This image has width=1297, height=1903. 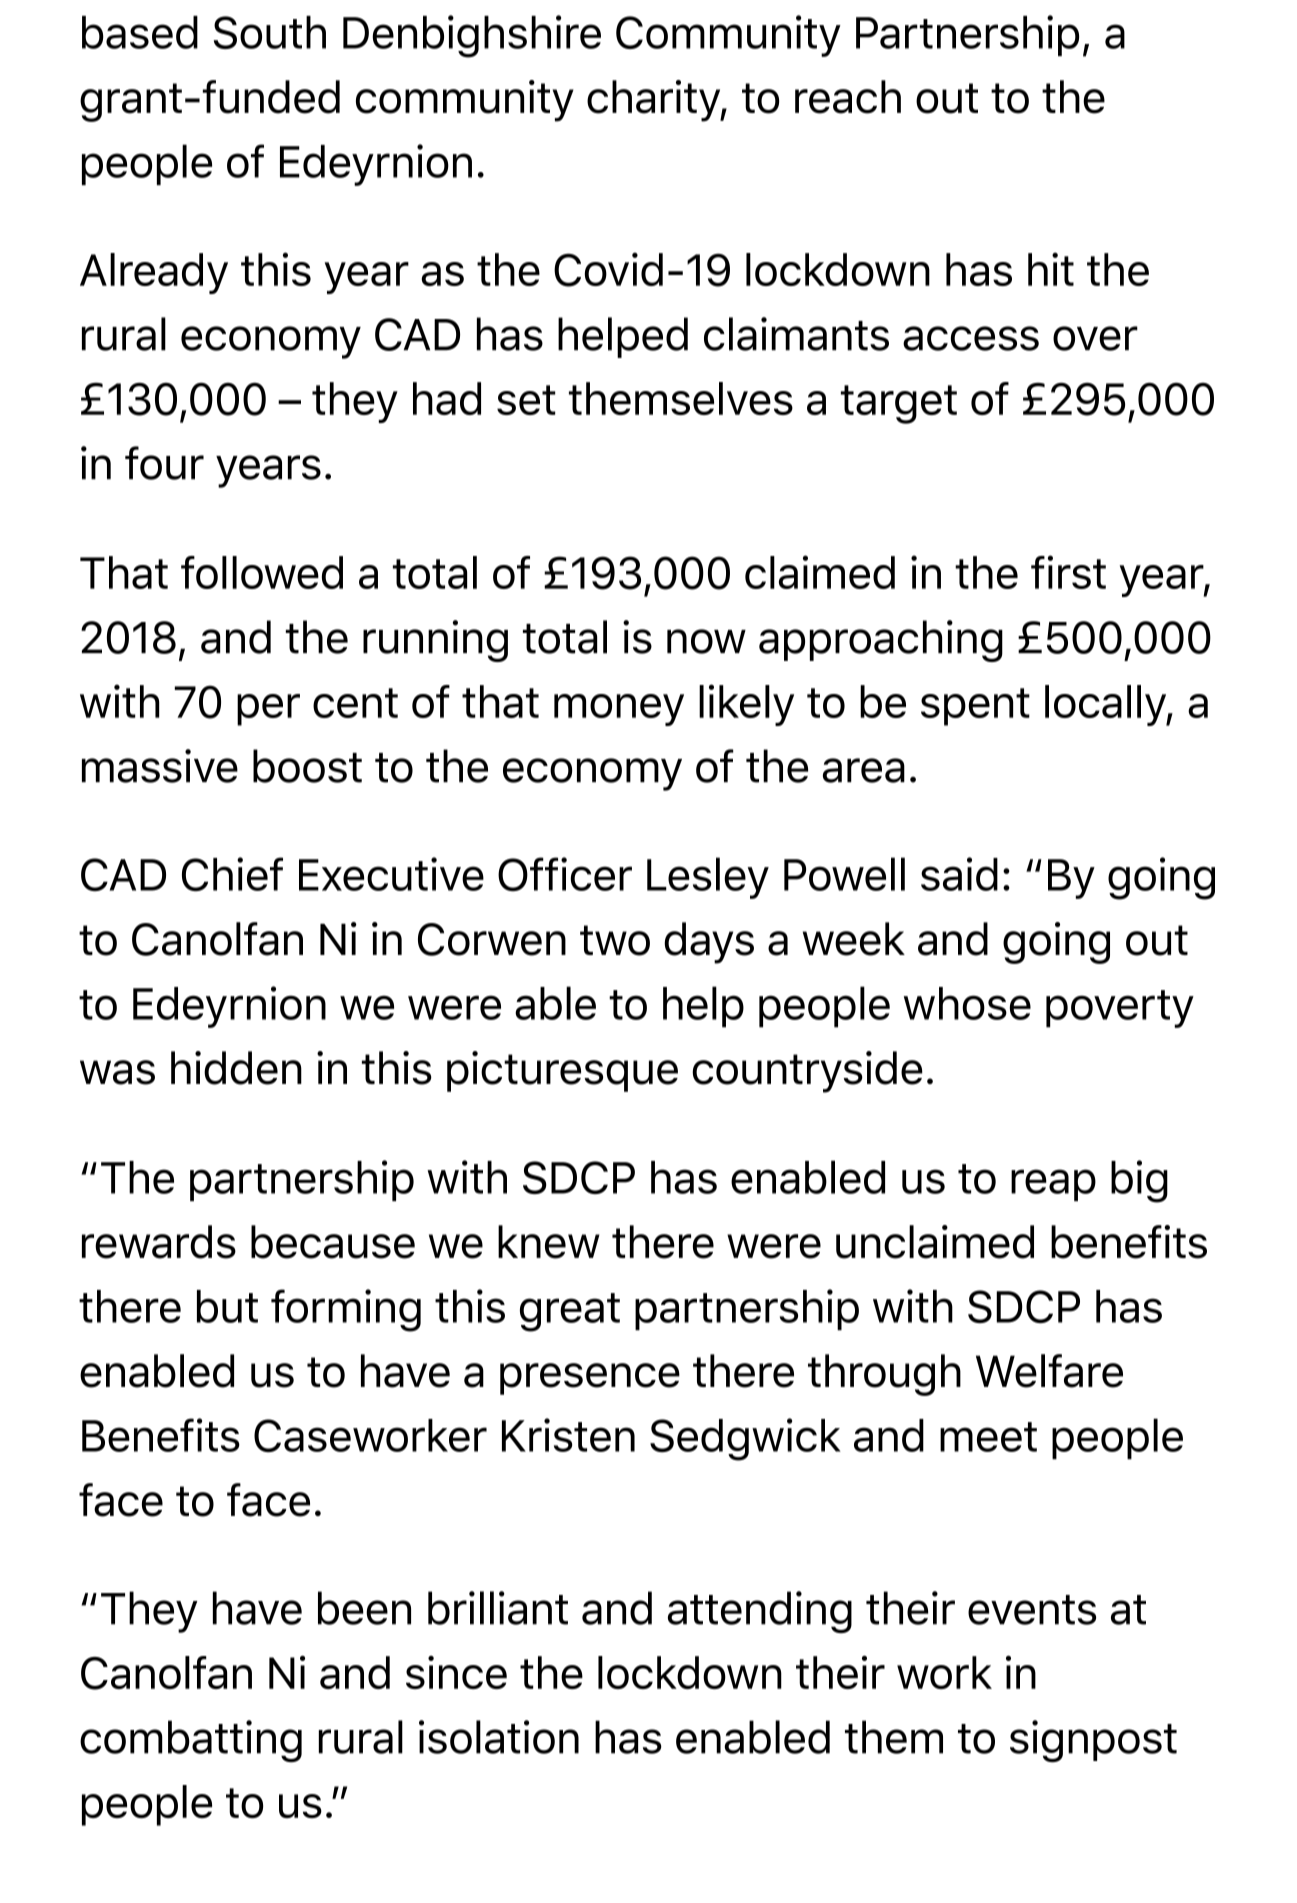 What do you see at coordinates (975, 707) in the image?
I see `spent` at bounding box center [975, 707].
